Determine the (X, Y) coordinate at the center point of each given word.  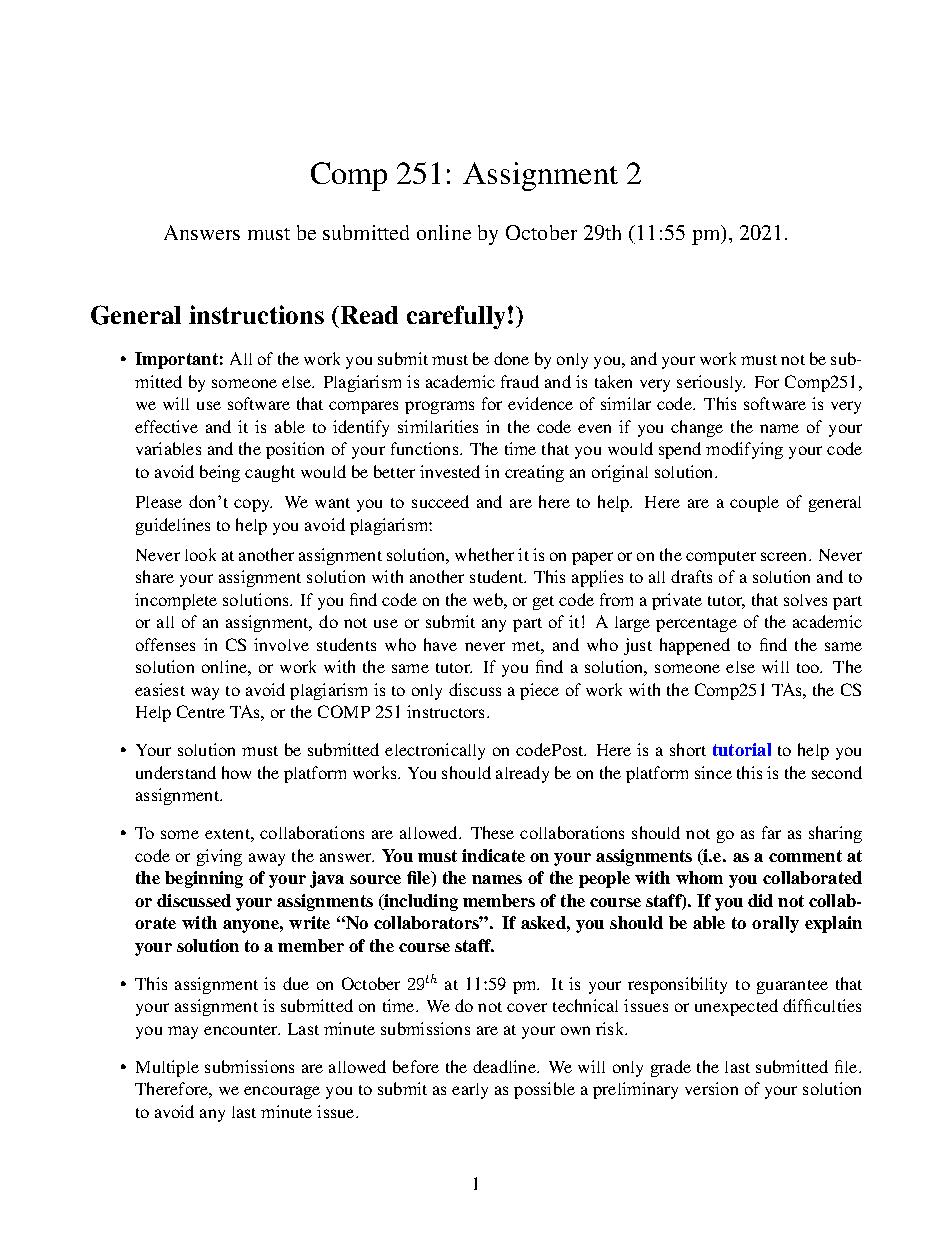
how (236, 772)
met (527, 646)
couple (754, 504)
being (220, 473)
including (420, 902)
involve (281, 644)
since (713, 772)
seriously (711, 383)
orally (775, 924)
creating (534, 473)
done (511, 358)
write (309, 922)
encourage (282, 1092)
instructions (256, 314)
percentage (696, 625)
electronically (435, 751)
